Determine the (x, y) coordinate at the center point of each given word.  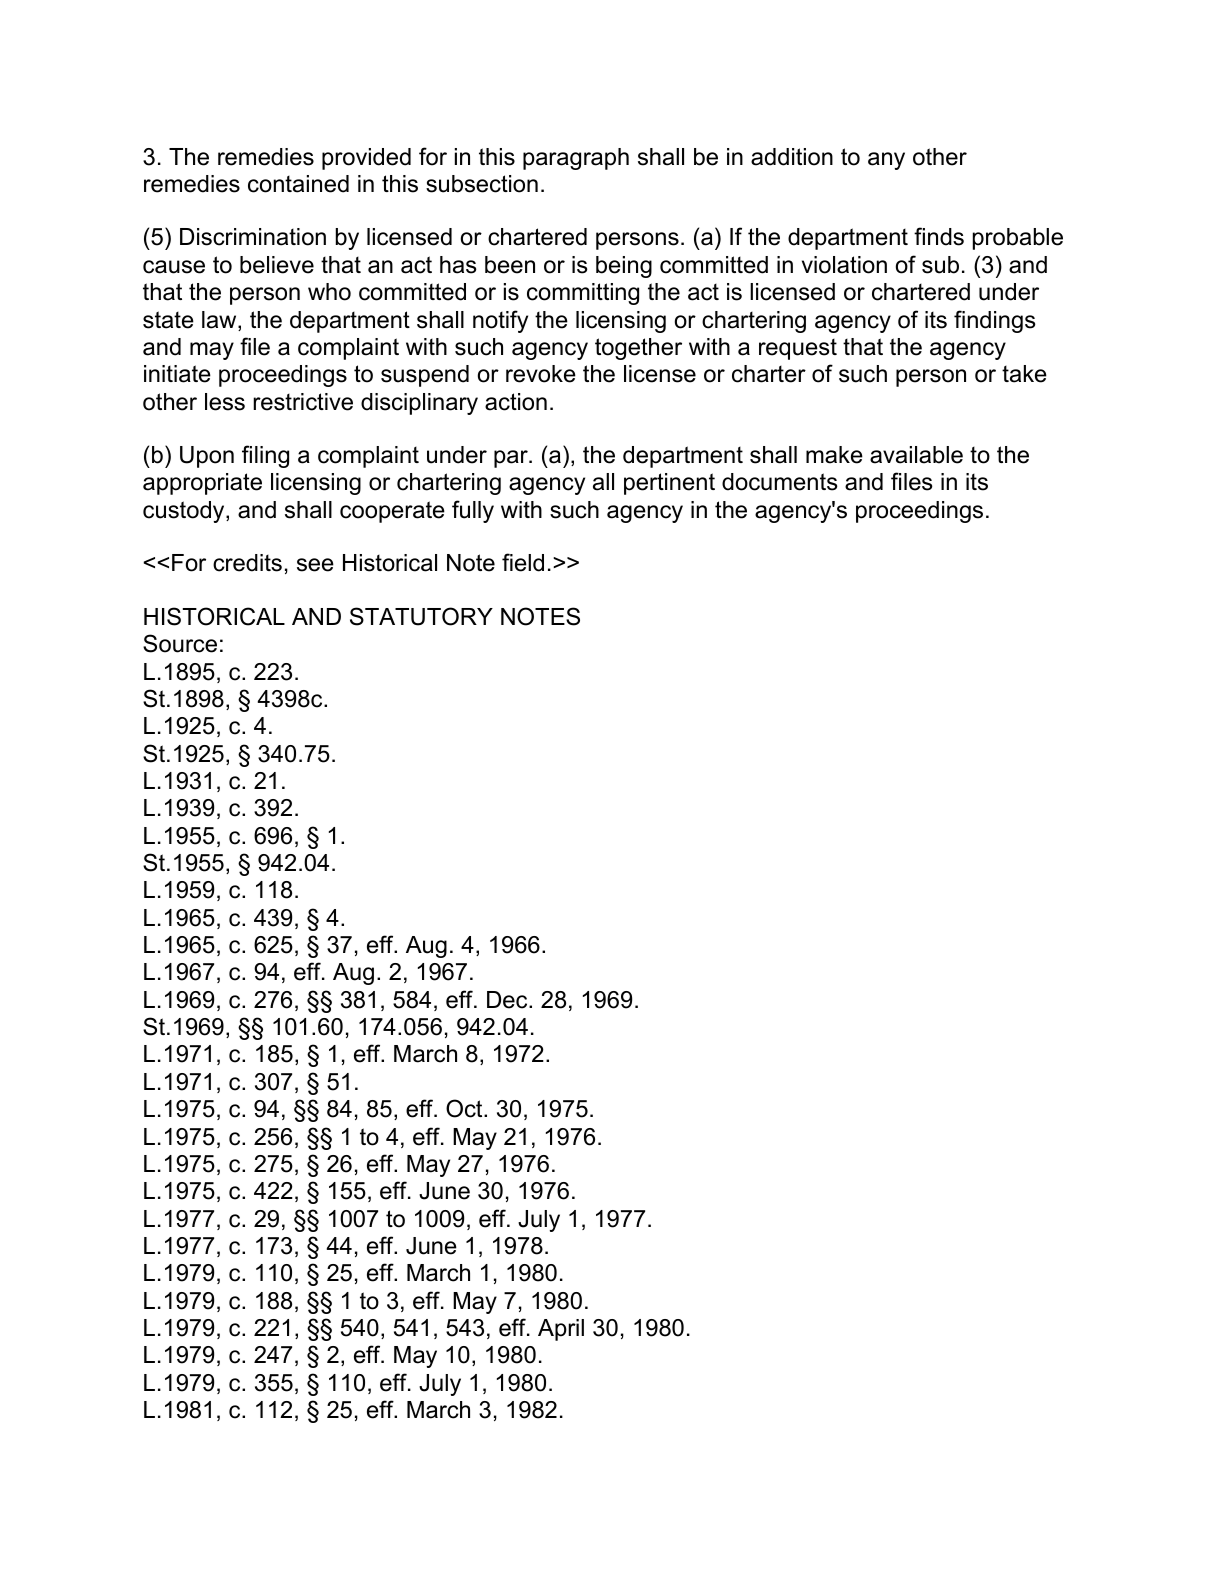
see (315, 565)
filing (265, 456)
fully (473, 511)
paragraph (576, 159)
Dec (508, 1000)
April (561, 1330)
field (523, 562)
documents (780, 482)
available (916, 455)
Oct (465, 1108)
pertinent (669, 484)
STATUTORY (421, 616)
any (886, 161)
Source (180, 643)
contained (298, 184)
